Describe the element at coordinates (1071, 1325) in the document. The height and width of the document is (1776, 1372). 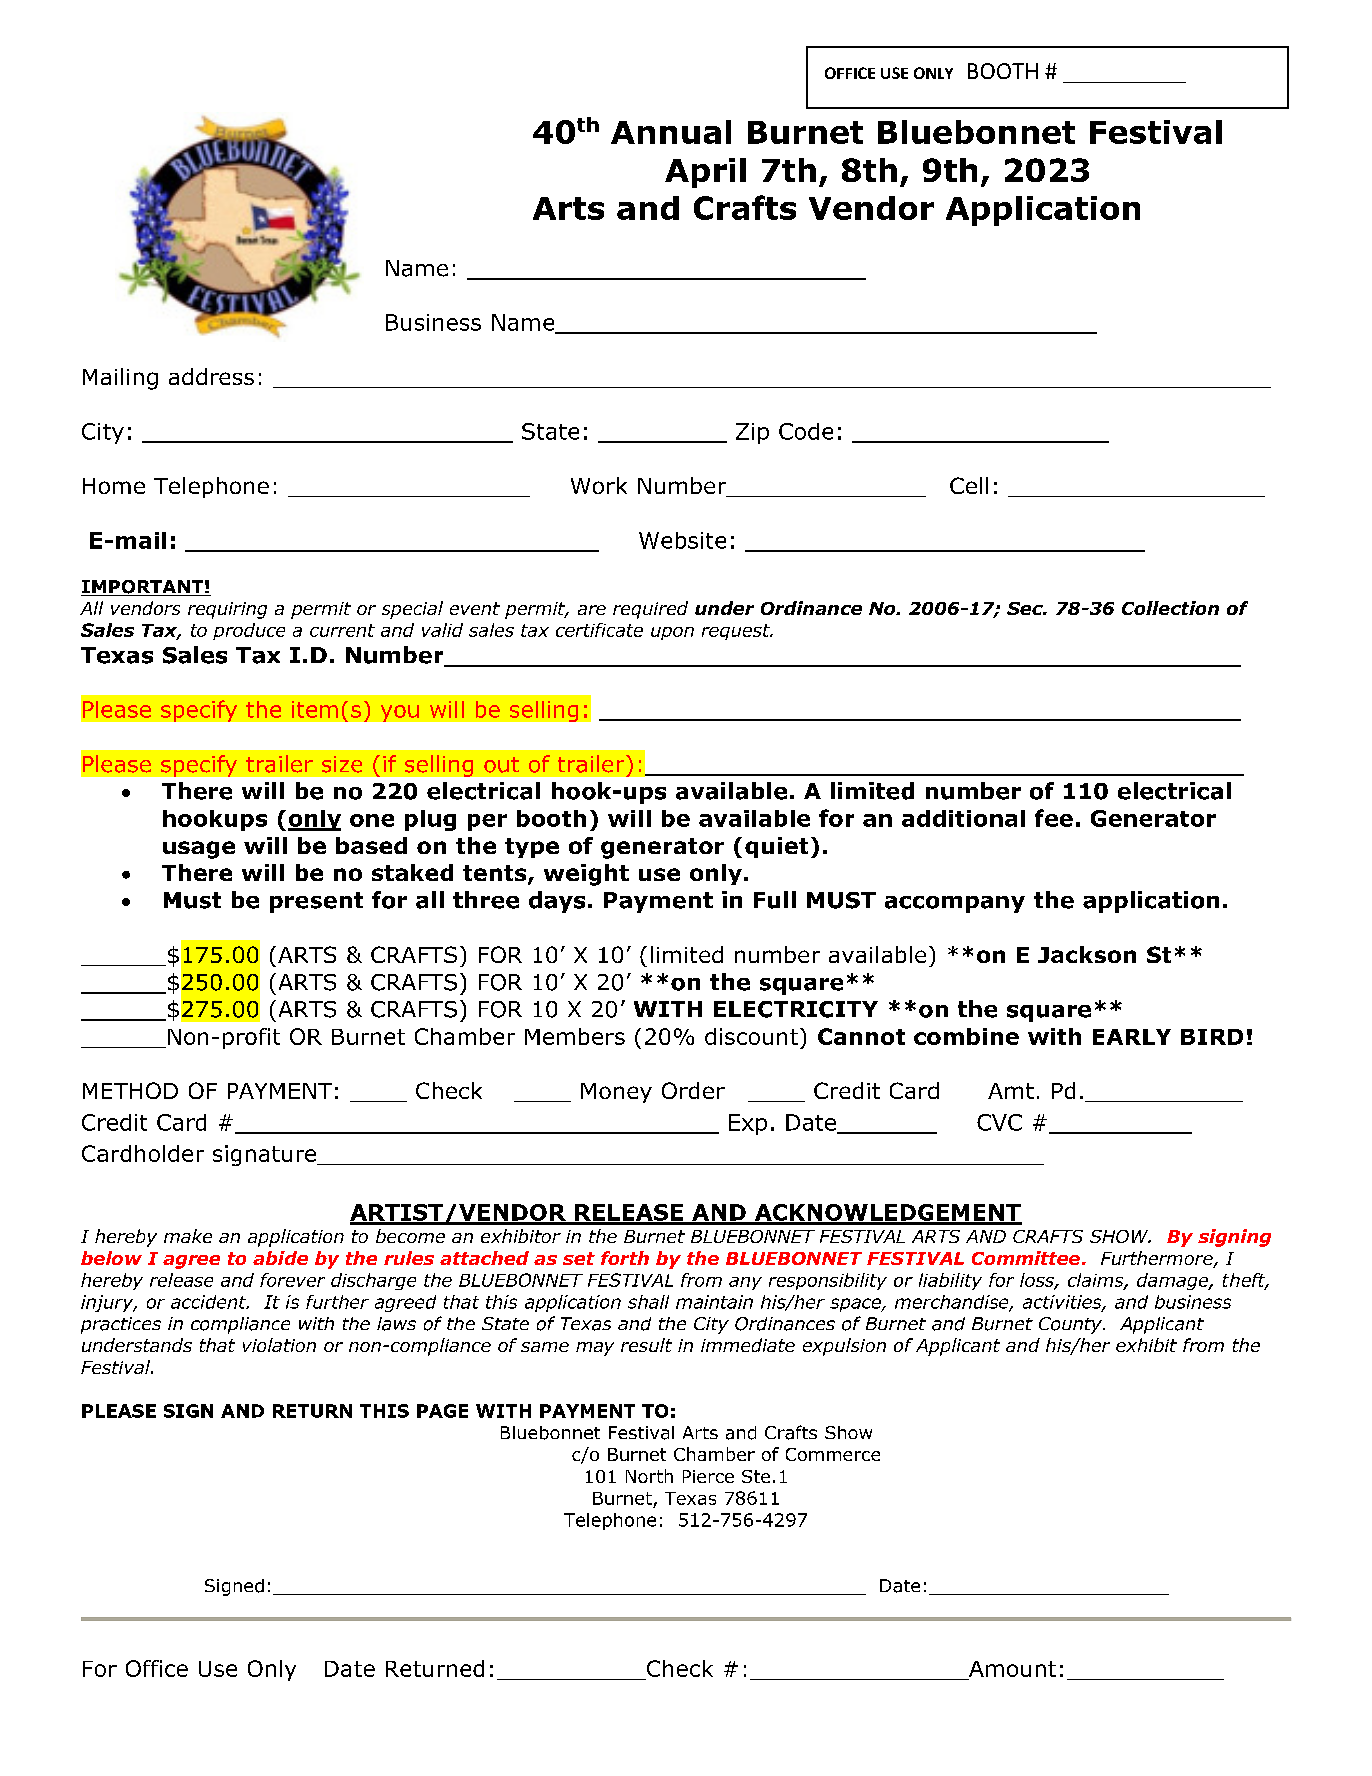
I see `County` at that location.
